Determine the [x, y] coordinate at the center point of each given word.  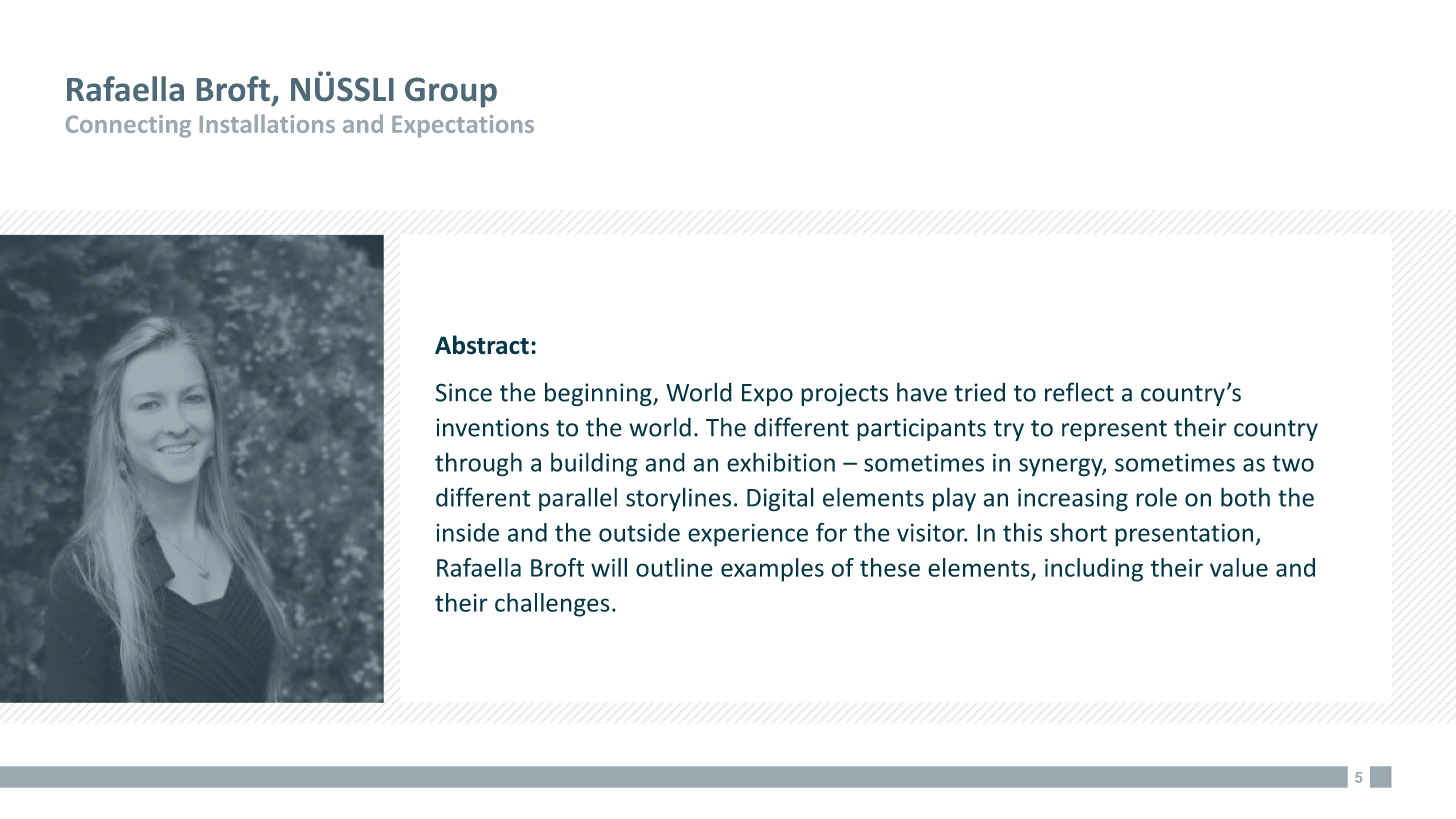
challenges [552, 605]
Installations [267, 123]
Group [451, 92]
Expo [767, 395]
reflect [1079, 392]
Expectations [463, 126]
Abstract [482, 345]
